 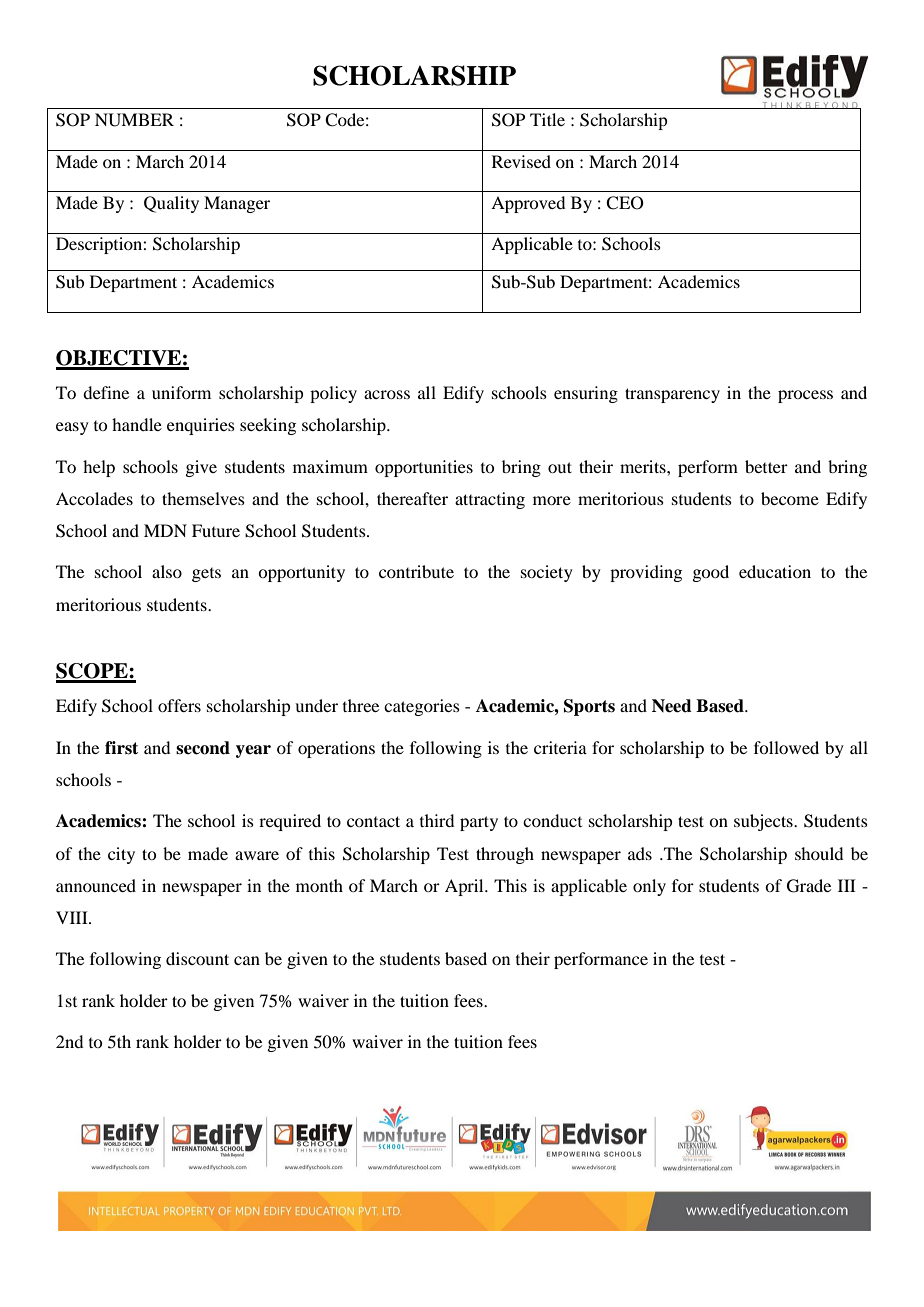 I want to click on contribute, so click(x=416, y=571).
